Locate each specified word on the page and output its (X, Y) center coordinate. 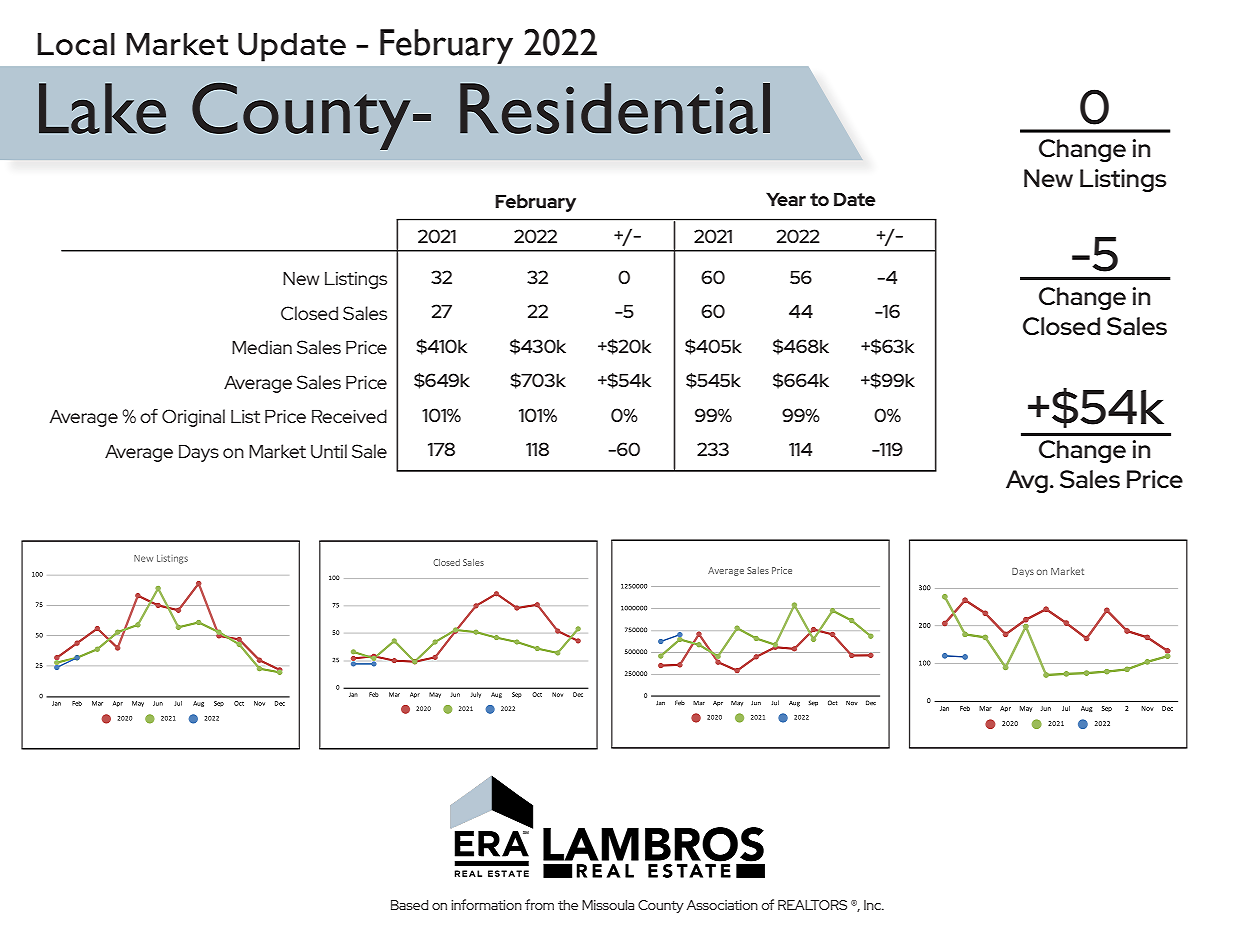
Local (76, 44)
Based (409, 905)
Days (199, 453)
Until (329, 451)
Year (786, 199)
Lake (102, 108)
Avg (1027, 481)
